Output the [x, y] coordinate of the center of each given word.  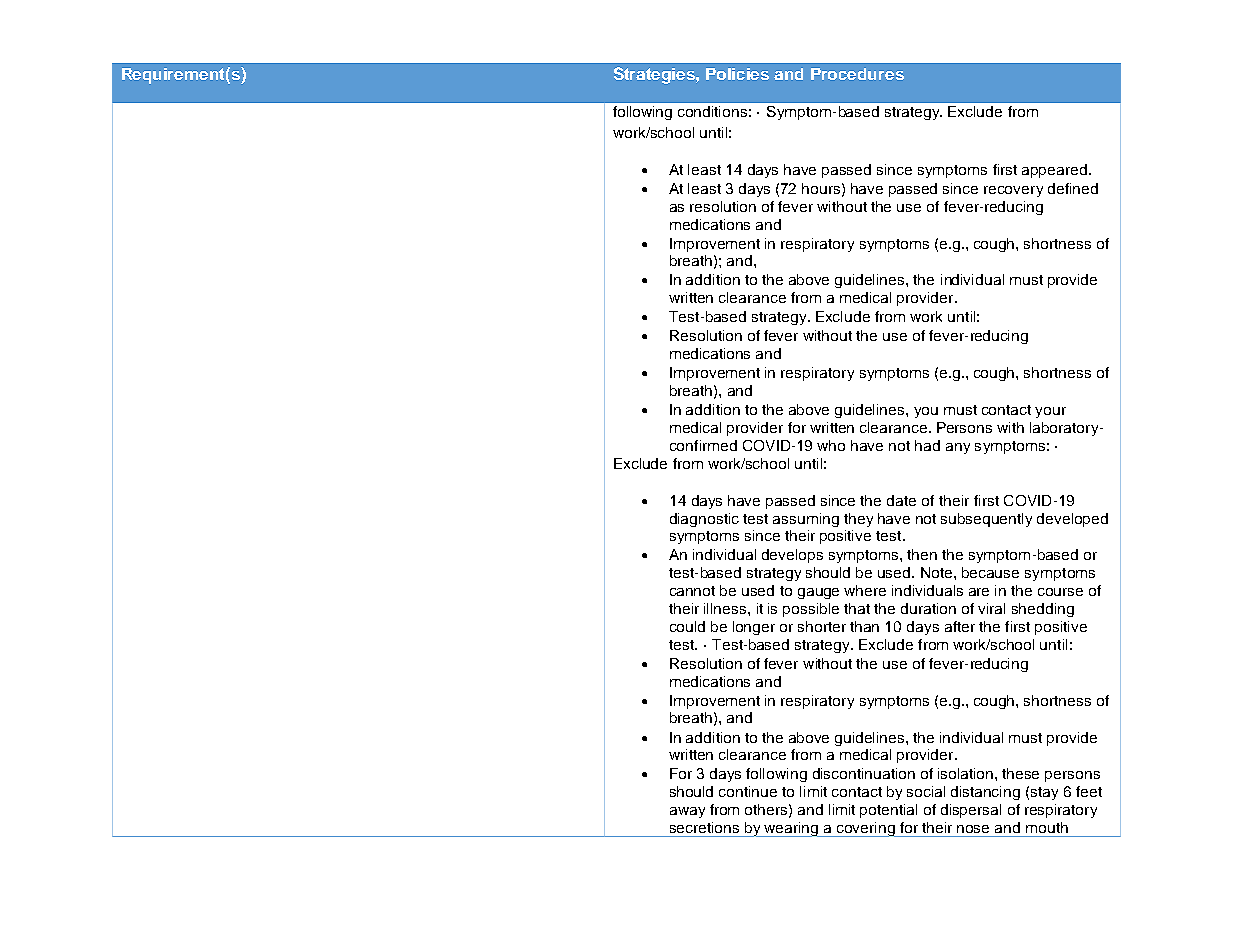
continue [748, 791]
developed [1072, 520]
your [1050, 412]
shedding [1043, 610]
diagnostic [704, 520]
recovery [1013, 191]
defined [1073, 188]
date [901, 500]
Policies [737, 74]
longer [754, 628]
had [927, 445]
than [864, 626]
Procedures [857, 74]
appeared [1054, 171]
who [831, 445]
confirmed [703, 445]
